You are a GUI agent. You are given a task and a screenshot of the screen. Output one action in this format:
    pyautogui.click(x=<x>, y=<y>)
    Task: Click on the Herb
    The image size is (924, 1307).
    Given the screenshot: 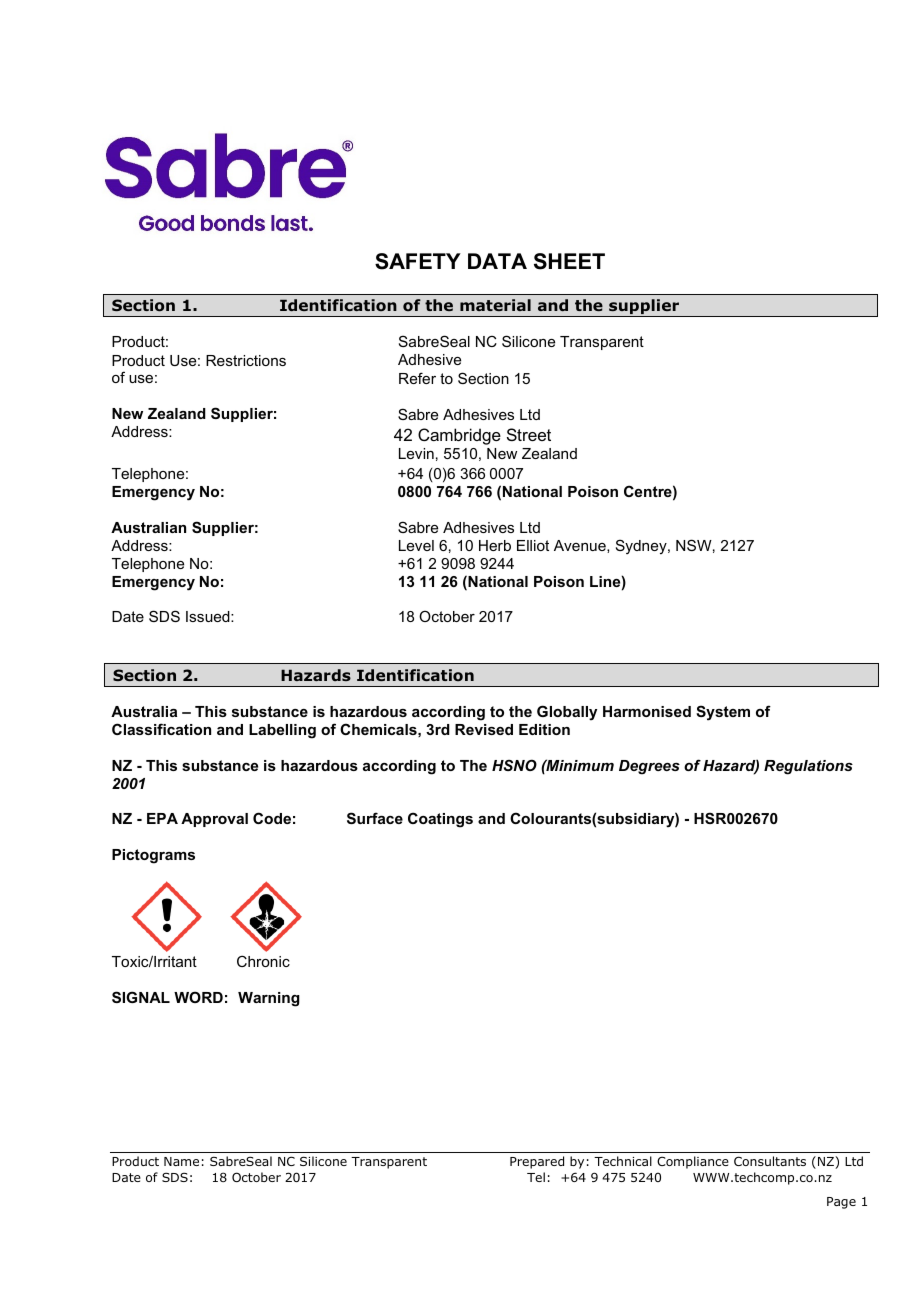 What is the action you would take?
    pyautogui.click(x=495, y=545)
